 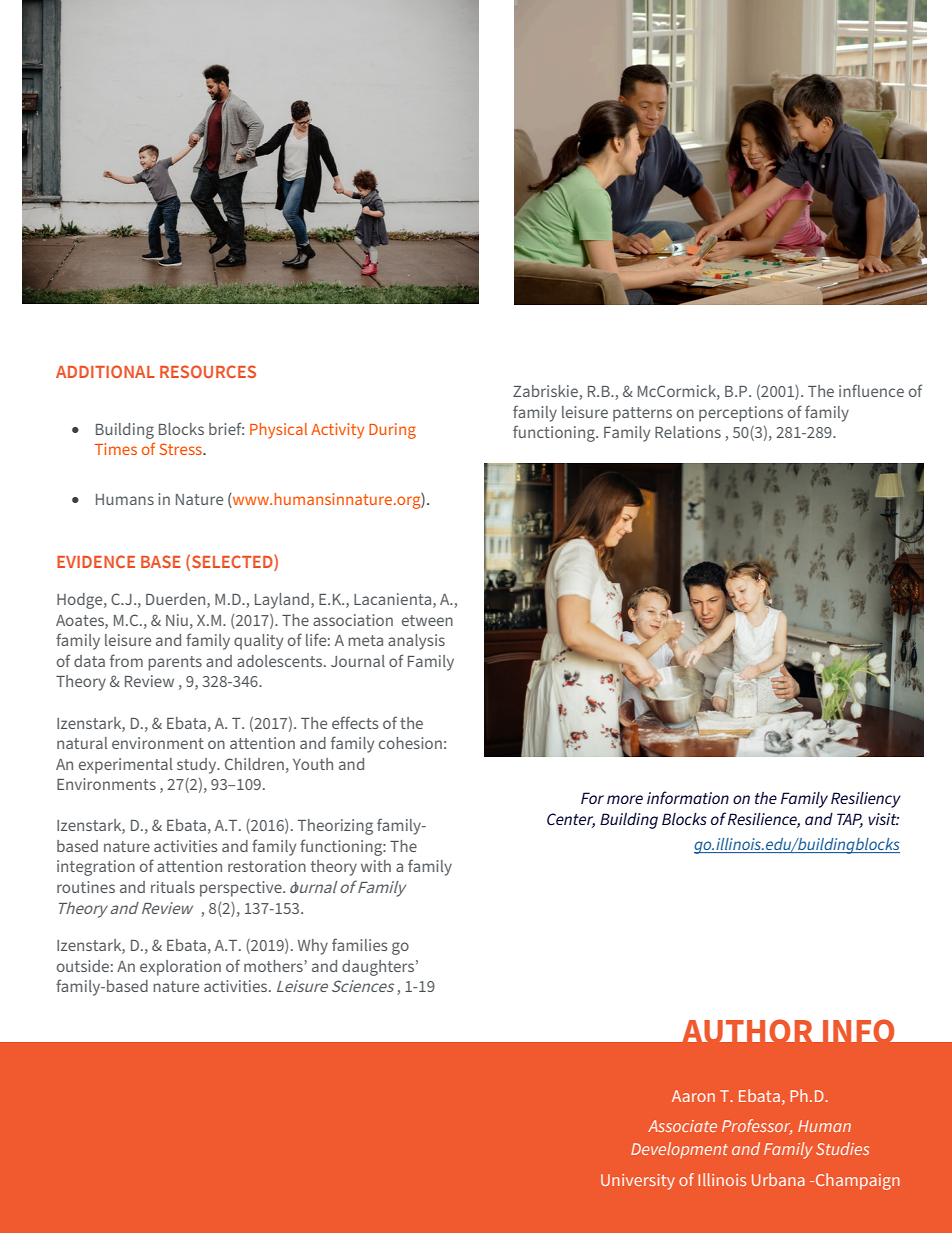 I want to click on Urbana, so click(x=778, y=1179).
